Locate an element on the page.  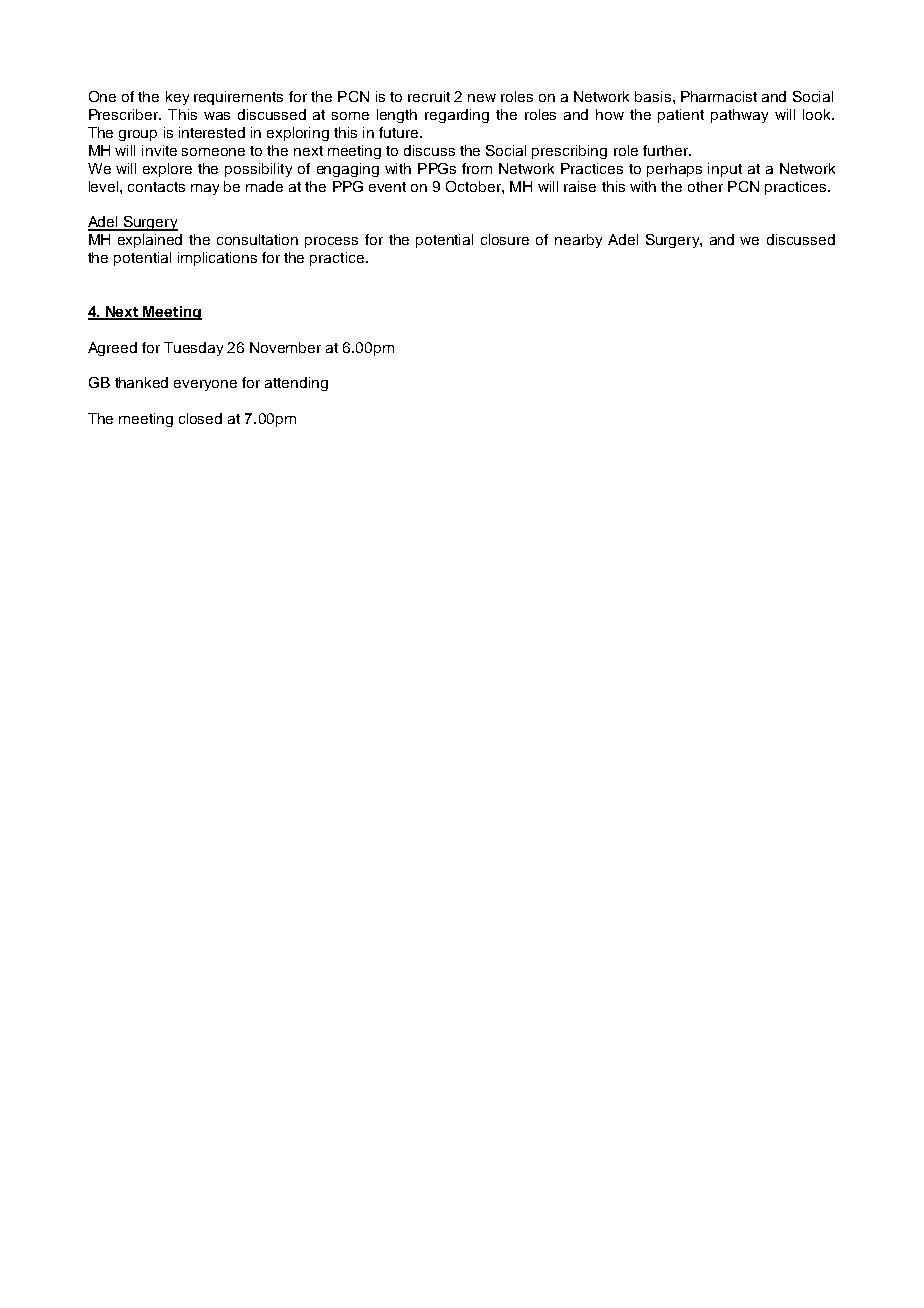
everyone is located at coordinates (205, 385).
